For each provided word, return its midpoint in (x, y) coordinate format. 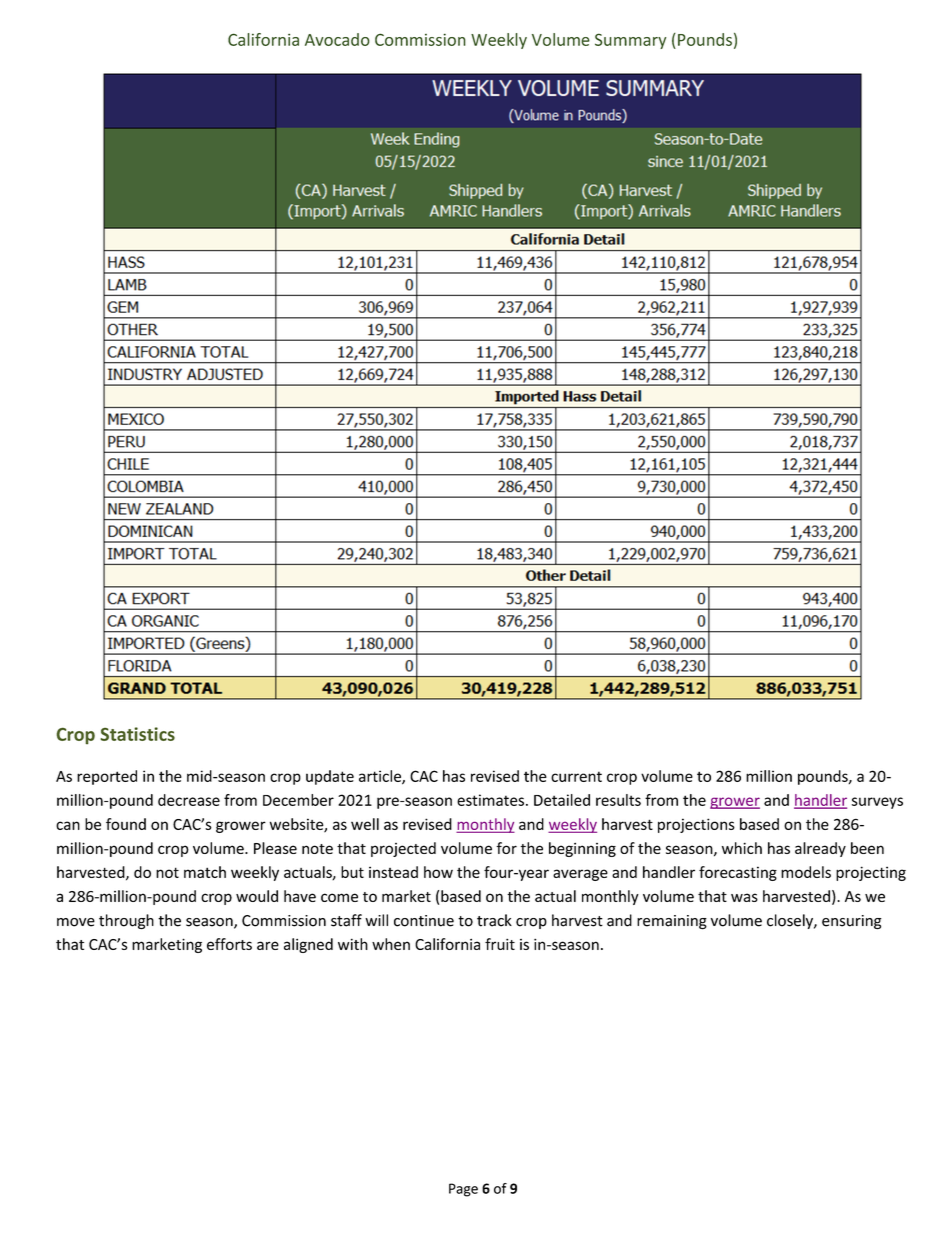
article (381, 777)
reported (107, 777)
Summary (630, 41)
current (576, 776)
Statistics (137, 734)
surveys (877, 803)
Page (463, 1190)
